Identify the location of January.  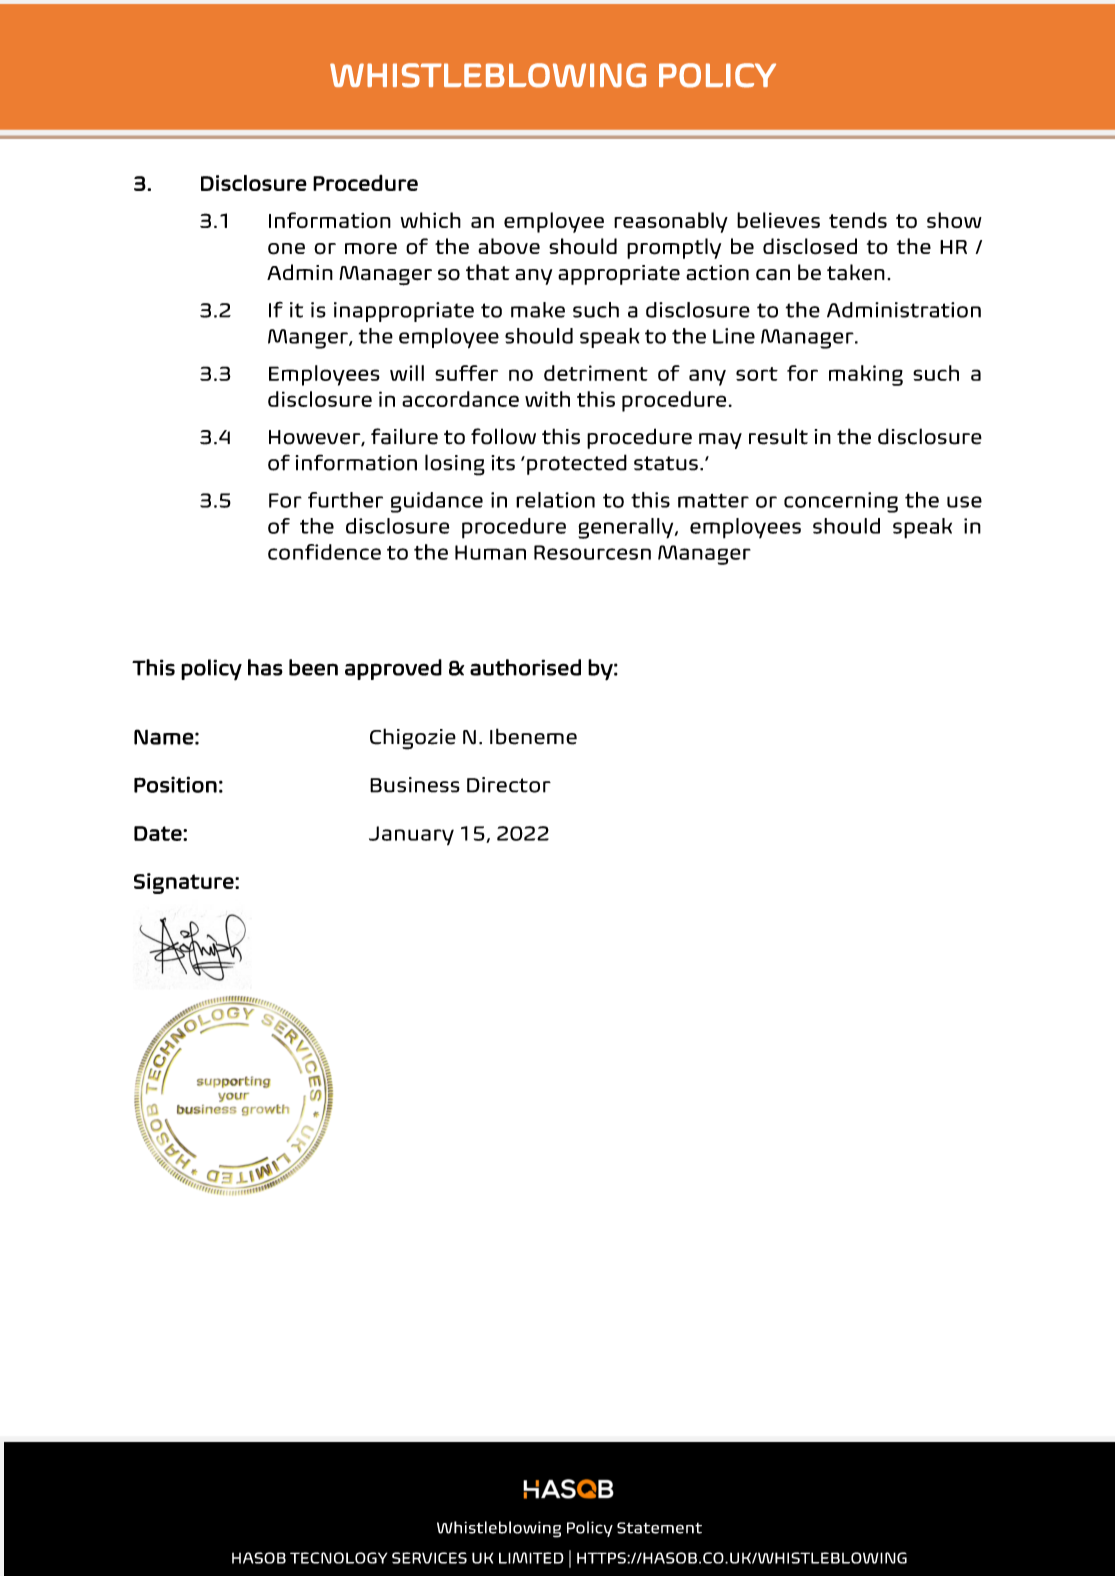
(411, 836).
